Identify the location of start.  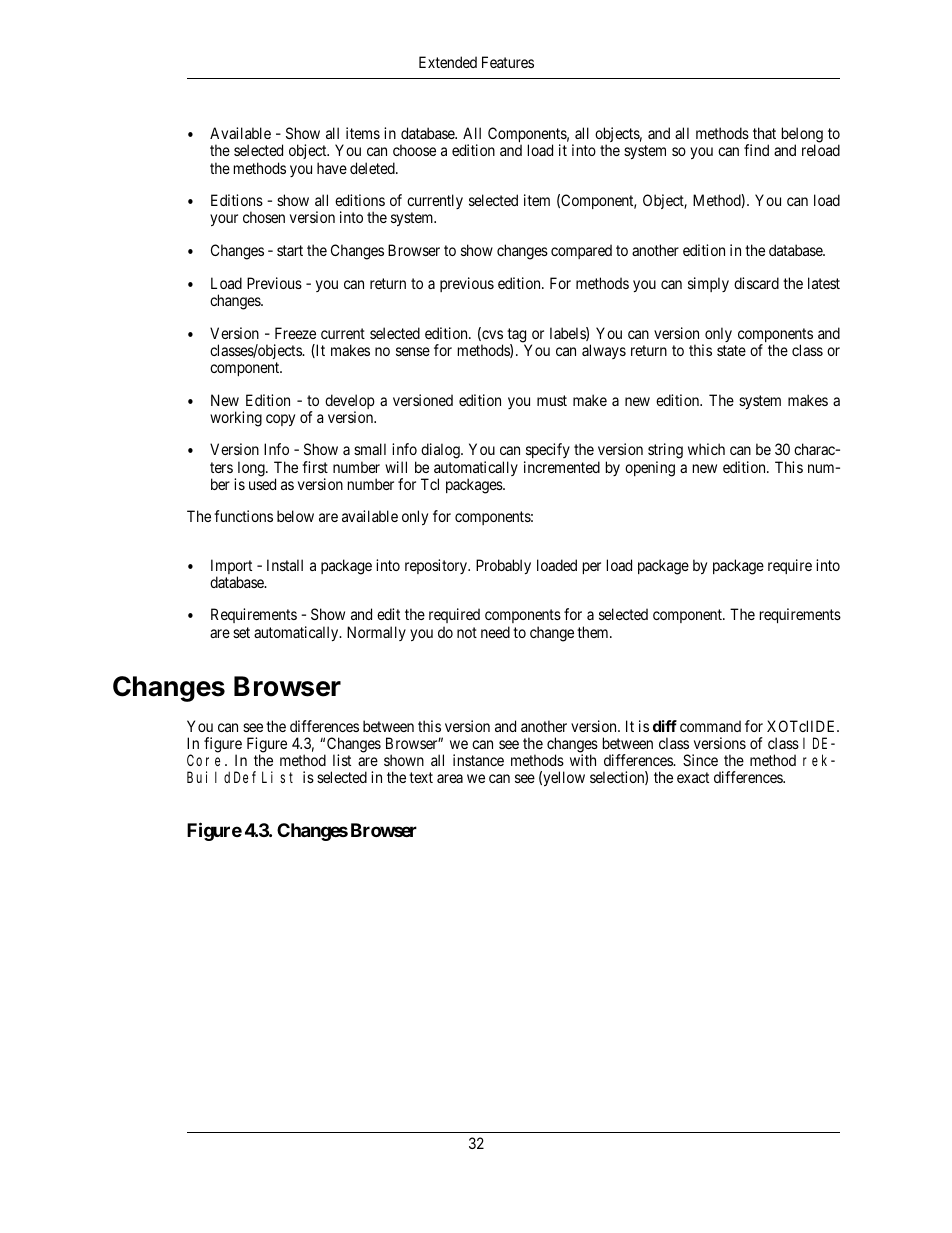
(290, 250).
